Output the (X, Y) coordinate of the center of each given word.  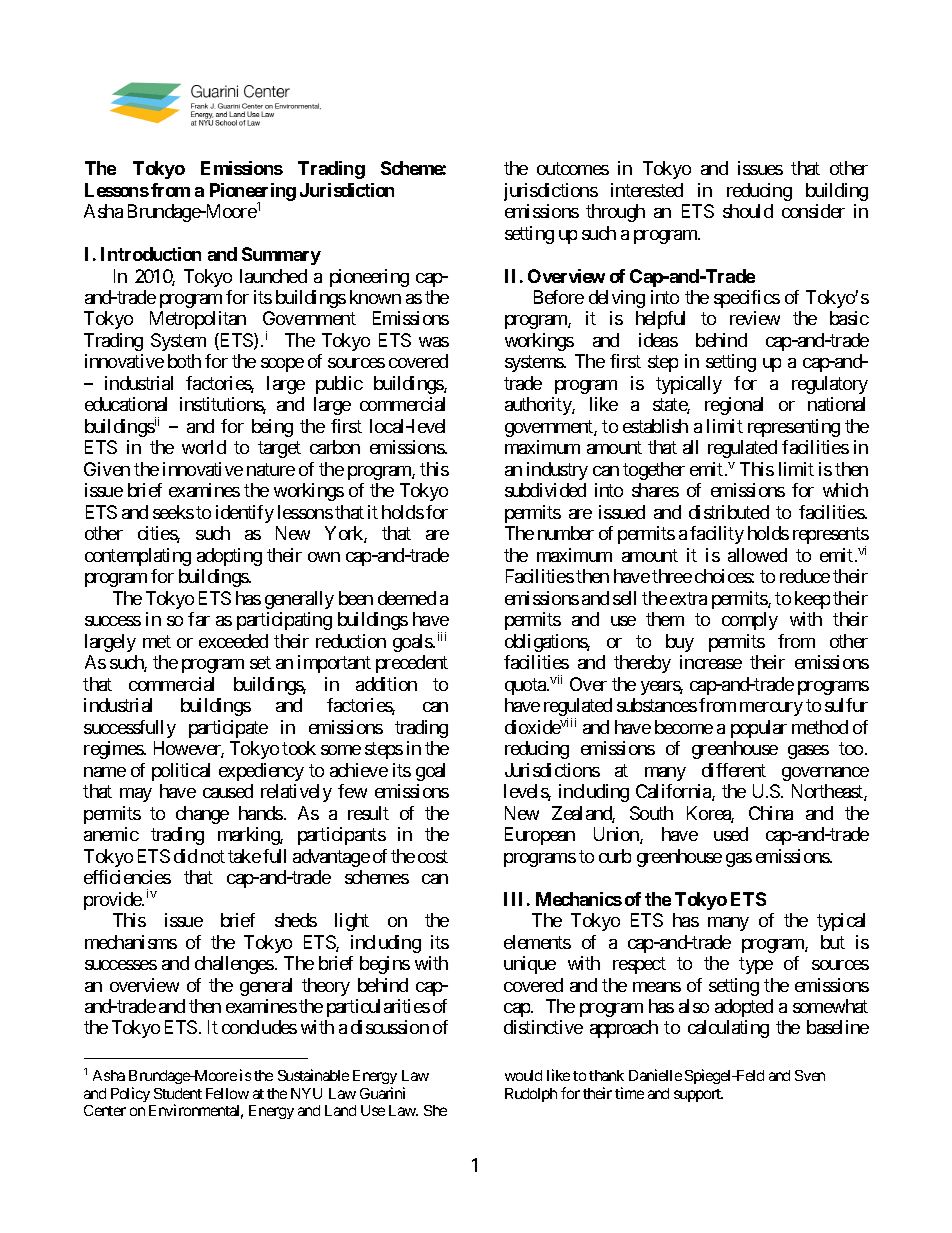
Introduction (151, 254)
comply (750, 621)
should (748, 211)
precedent (412, 664)
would (523, 1075)
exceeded (233, 641)
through (615, 213)
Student (178, 1093)
